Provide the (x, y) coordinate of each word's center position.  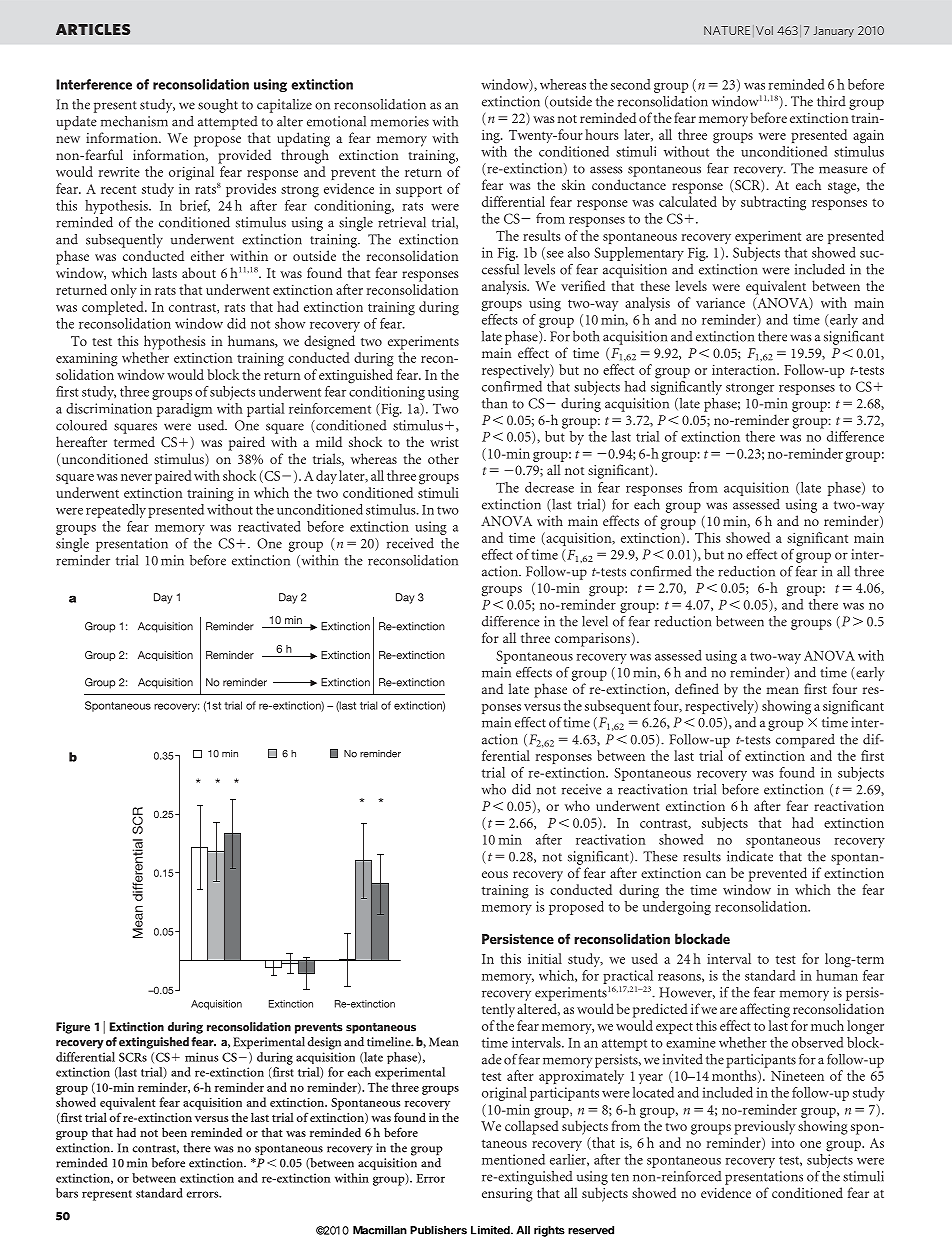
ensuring (507, 1195)
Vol (764, 30)
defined (697, 688)
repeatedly (116, 511)
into (783, 1143)
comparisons (592, 640)
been (174, 1132)
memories (400, 121)
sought (218, 106)
